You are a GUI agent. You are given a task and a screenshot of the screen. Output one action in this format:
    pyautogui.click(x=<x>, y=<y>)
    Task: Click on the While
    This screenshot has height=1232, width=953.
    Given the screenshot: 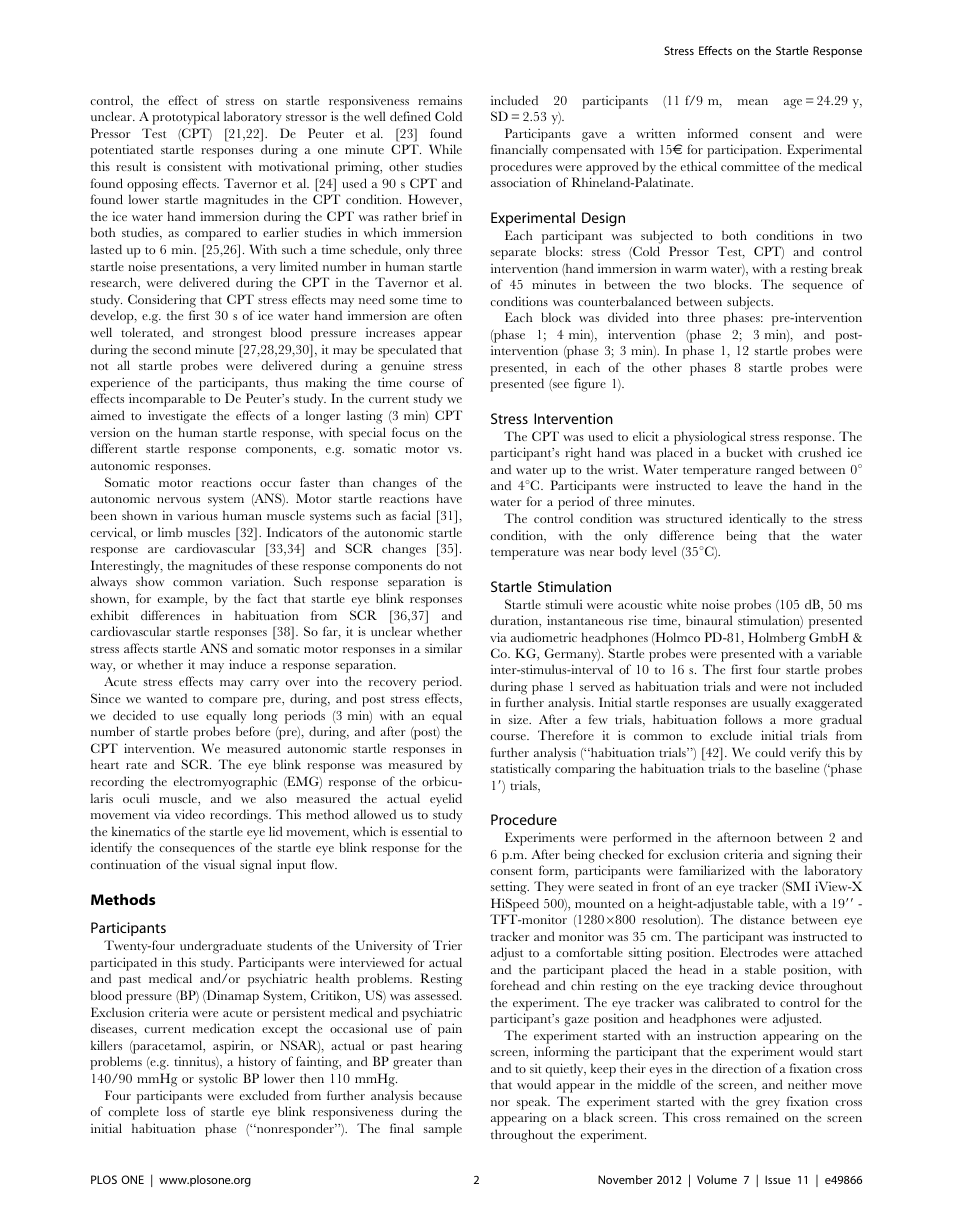 What is the action you would take?
    pyautogui.click(x=445, y=149)
